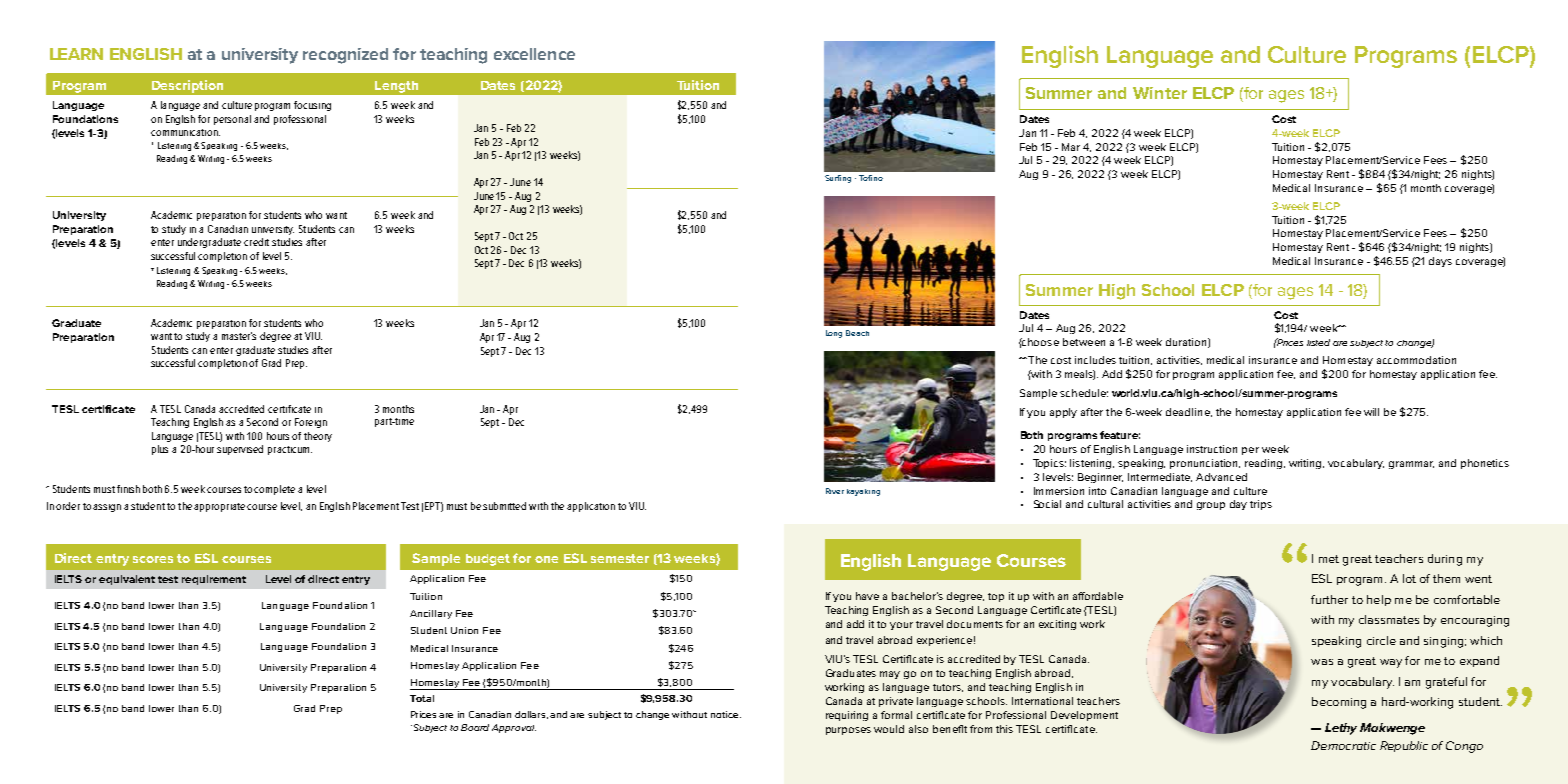  I want to click on Winter, so click(1160, 93).
